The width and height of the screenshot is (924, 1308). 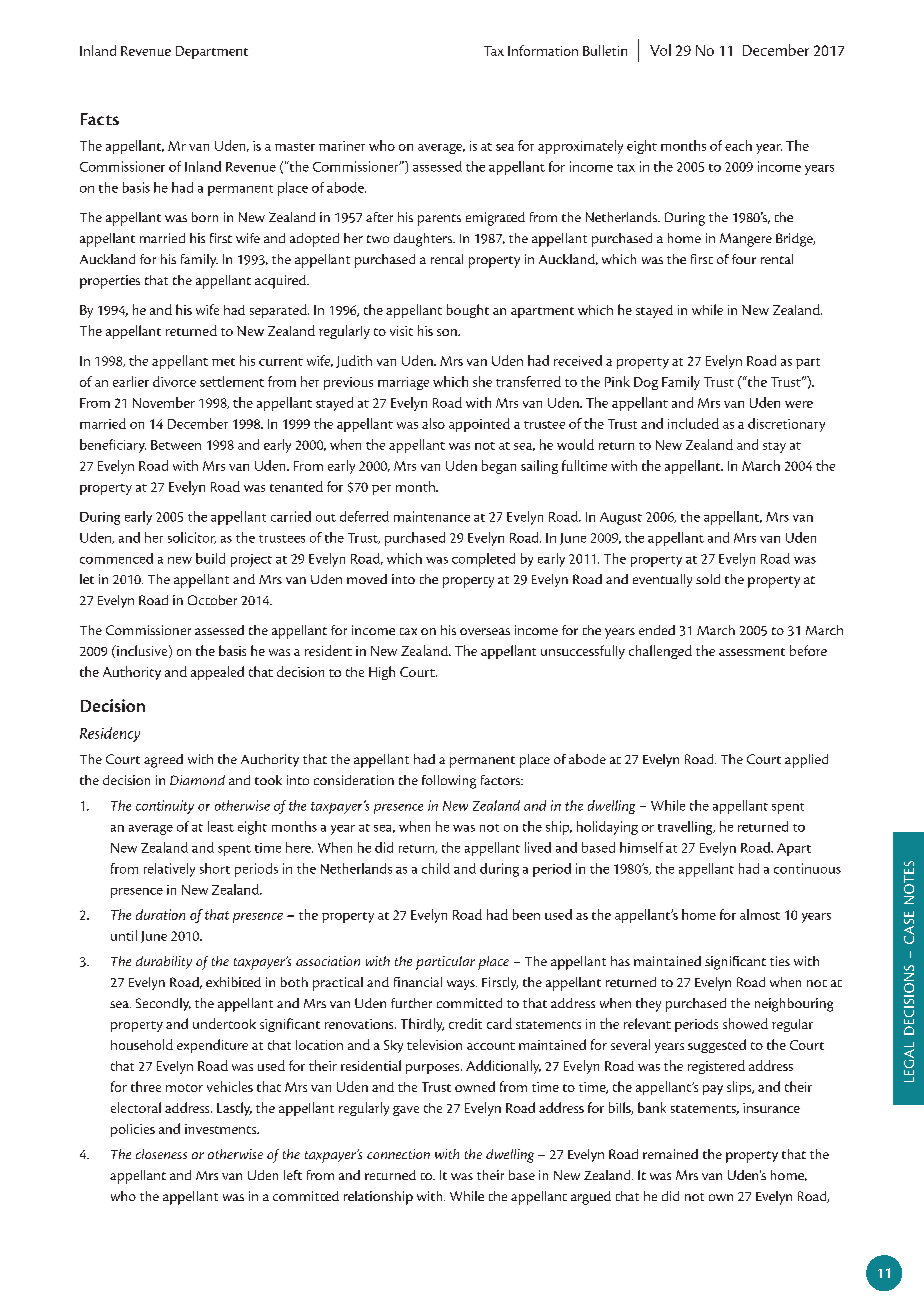 I want to click on Information, so click(x=543, y=50).
